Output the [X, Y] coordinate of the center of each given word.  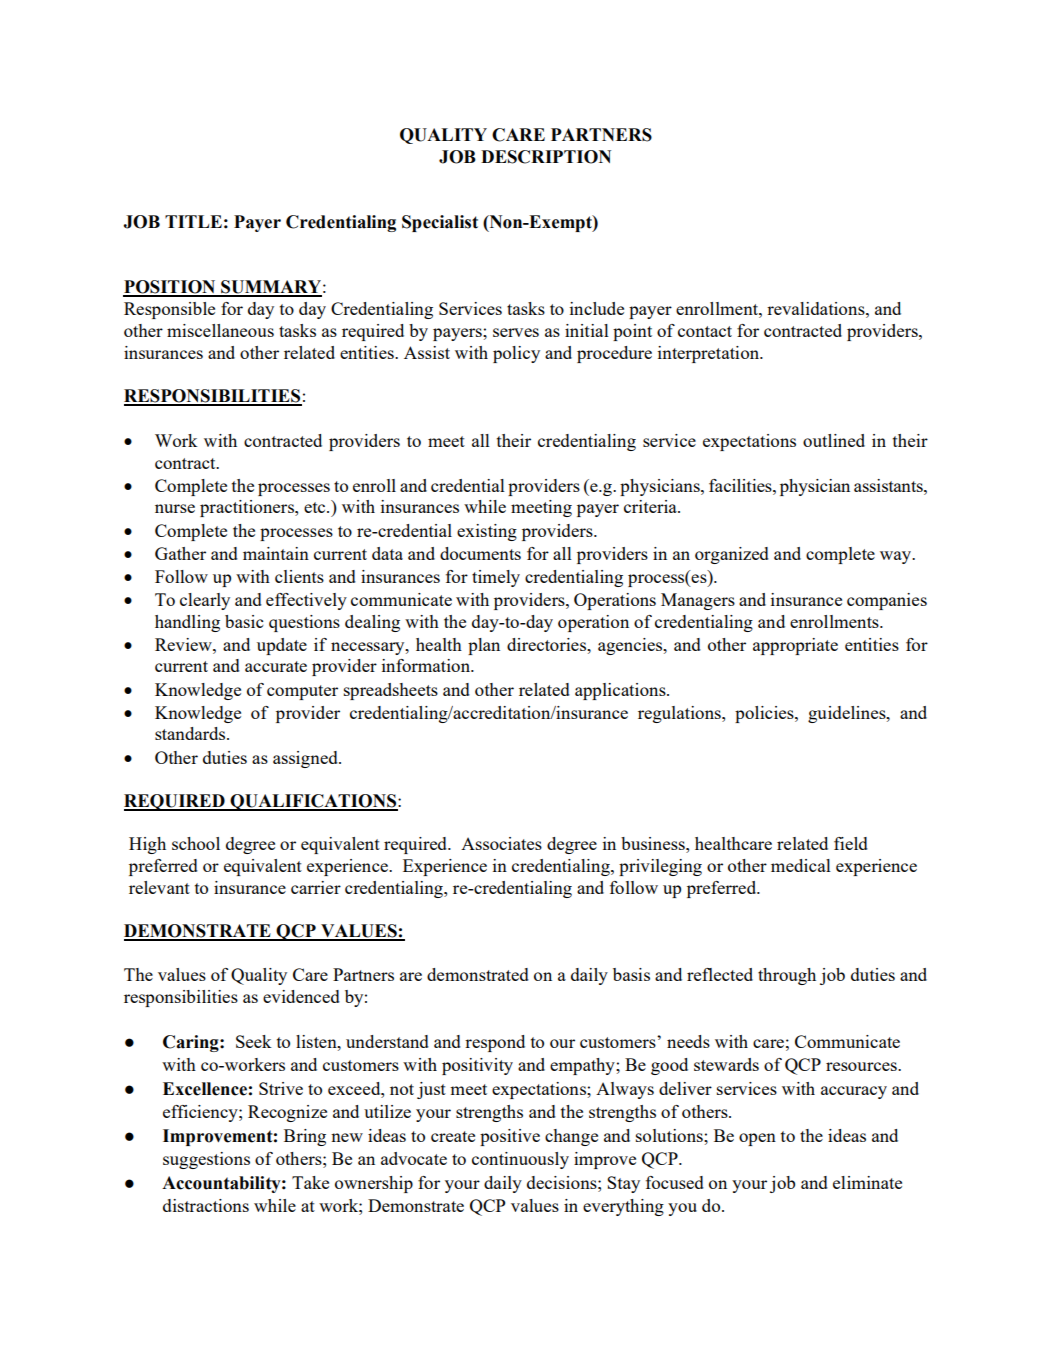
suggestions [206, 1160]
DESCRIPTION [546, 157]
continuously [520, 1160]
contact [705, 331]
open [757, 1139]
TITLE [193, 221]
